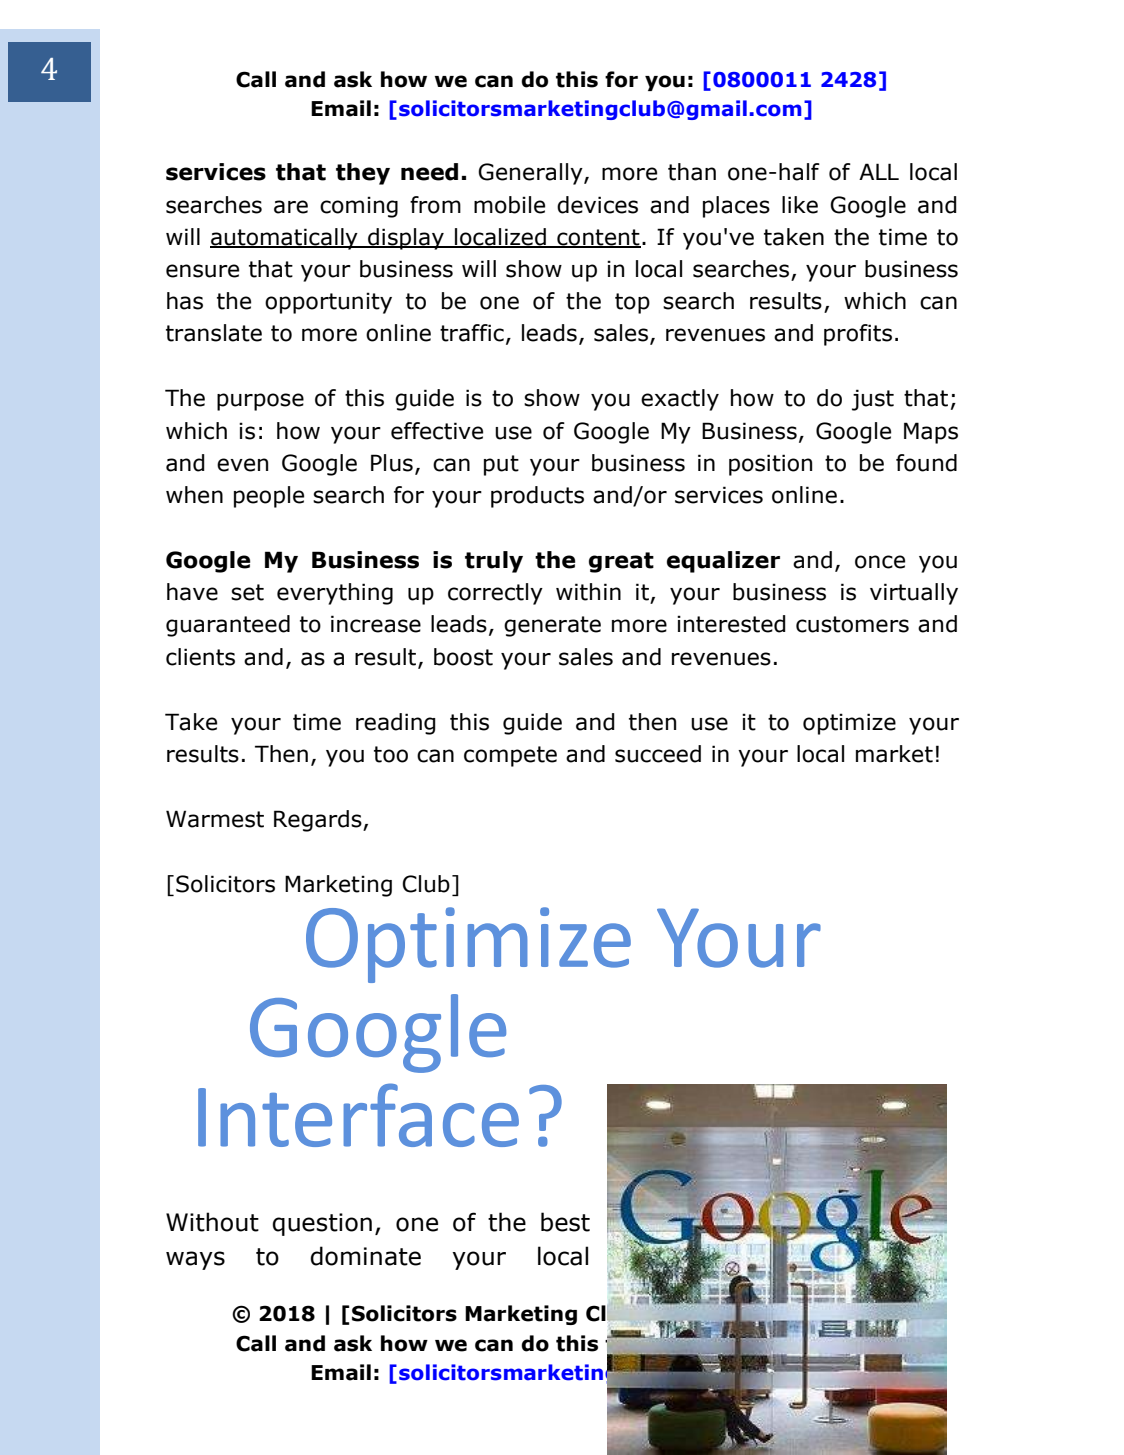  I want to click on succeed, so click(658, 754).
